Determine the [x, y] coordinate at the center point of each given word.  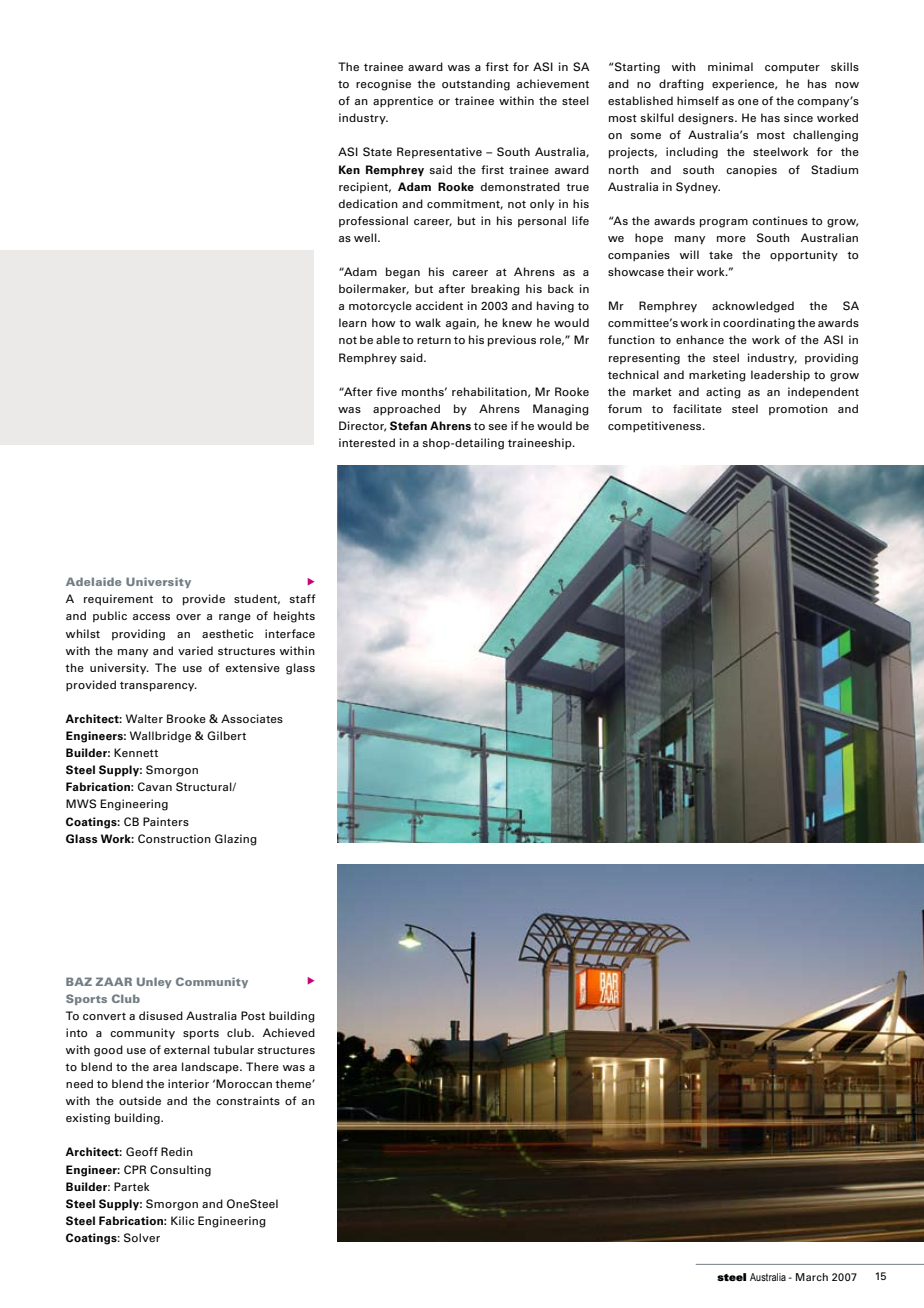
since [798, 117]
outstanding [476, 85]
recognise [383, 85]
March [812, 1277]
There [262, 1066]
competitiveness [656, 427]
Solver [142, 1237]
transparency [158, 686]
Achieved [289, 1032]
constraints [248, 1100]
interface [290, 633]
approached [406, 410]
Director [362, 426]
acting [723, 393]
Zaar [114, 981]
